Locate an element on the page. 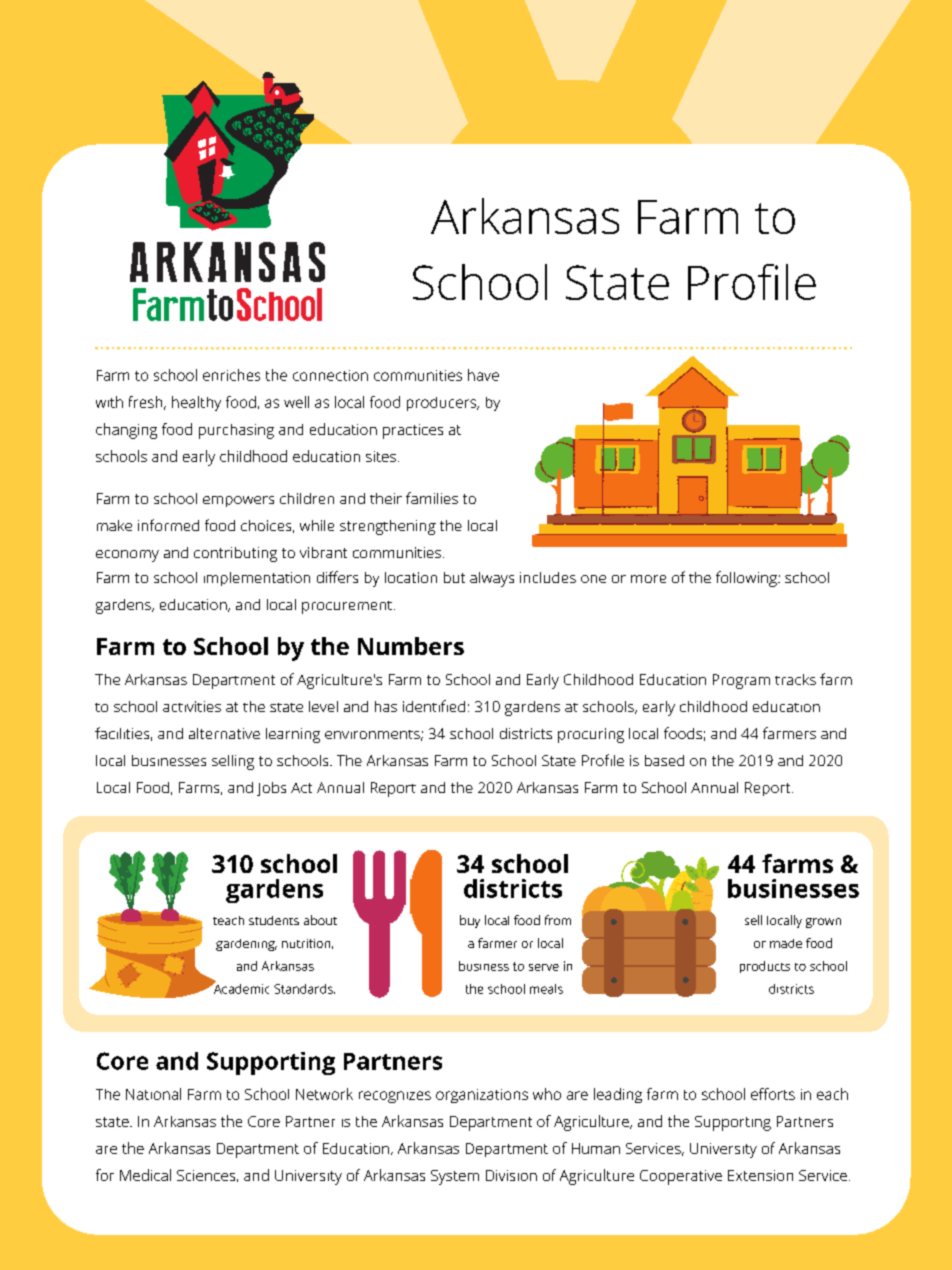 This document has height=1270, width=952. Medical is located at coordinates (145, 1175).
